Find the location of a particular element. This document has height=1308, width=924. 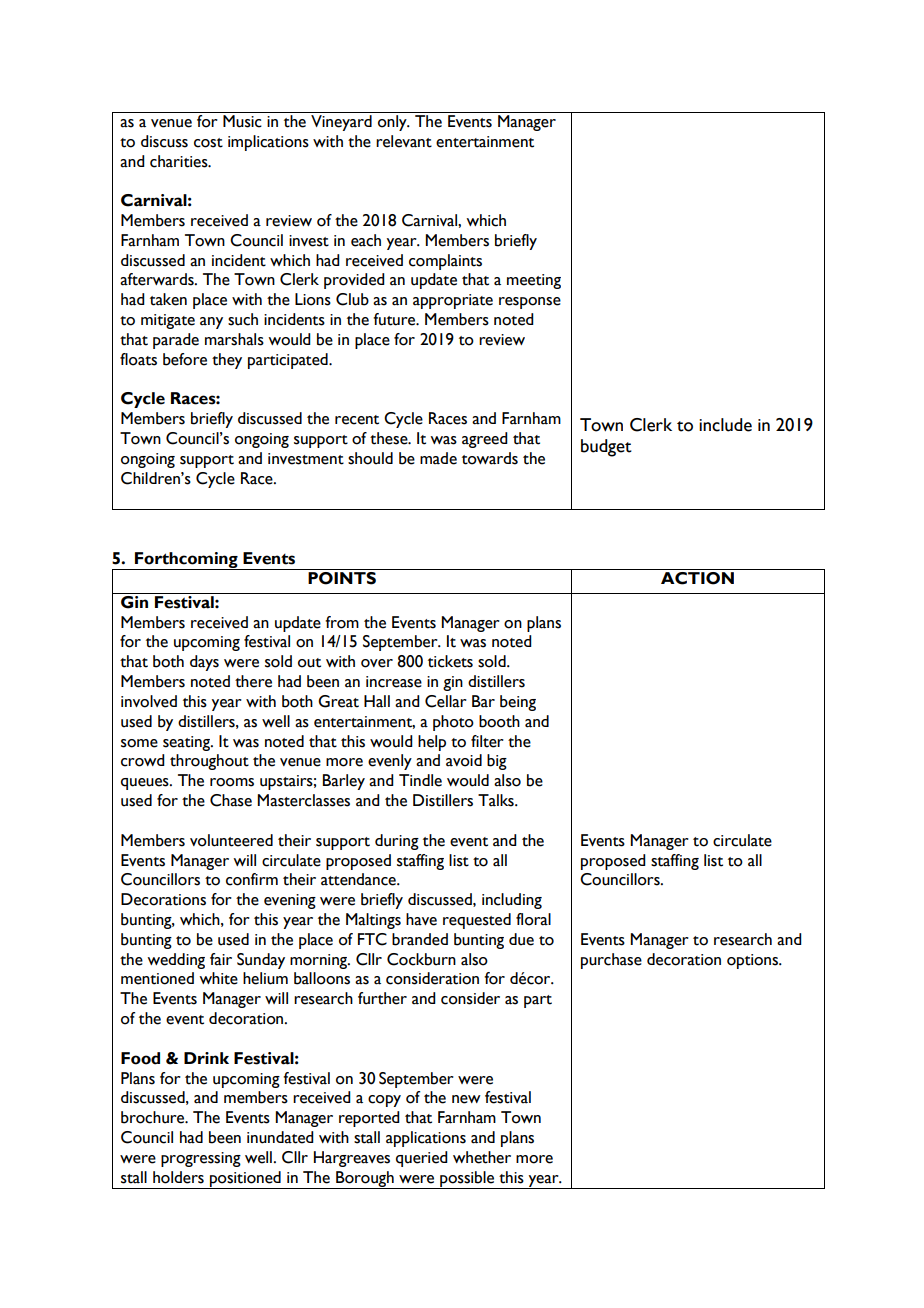

tickets is located at coordinates (450, 661).
